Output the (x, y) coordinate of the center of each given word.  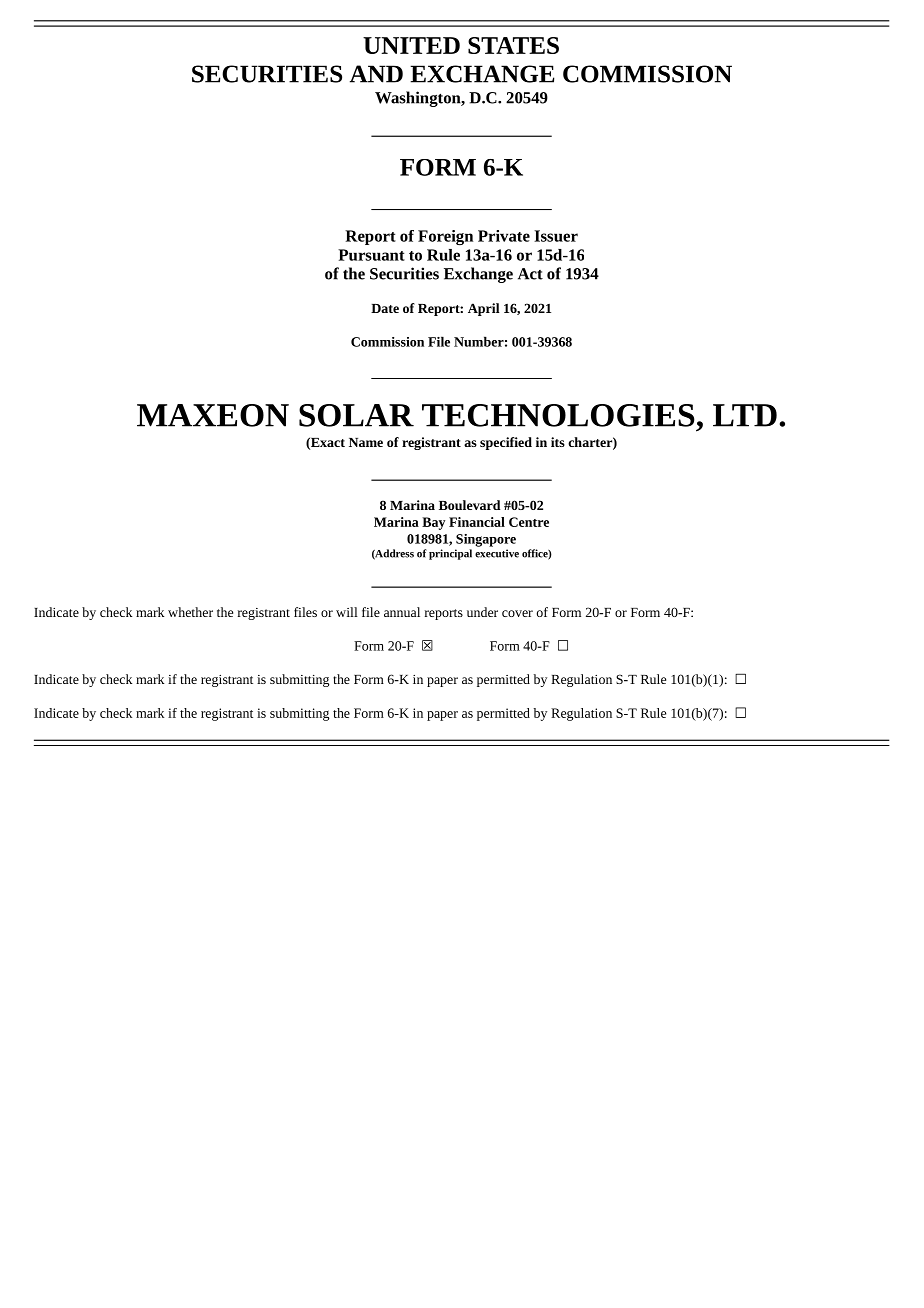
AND (376, 74)
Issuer (556, 236)
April (484, 309)
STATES (513, 45)
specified (506, 443)
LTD (745, 415)
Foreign (445, 237)
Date (385, 308)
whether (190, 612)
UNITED (411, 45)
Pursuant (371, 255)
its (558, 442)
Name (366, 442)
